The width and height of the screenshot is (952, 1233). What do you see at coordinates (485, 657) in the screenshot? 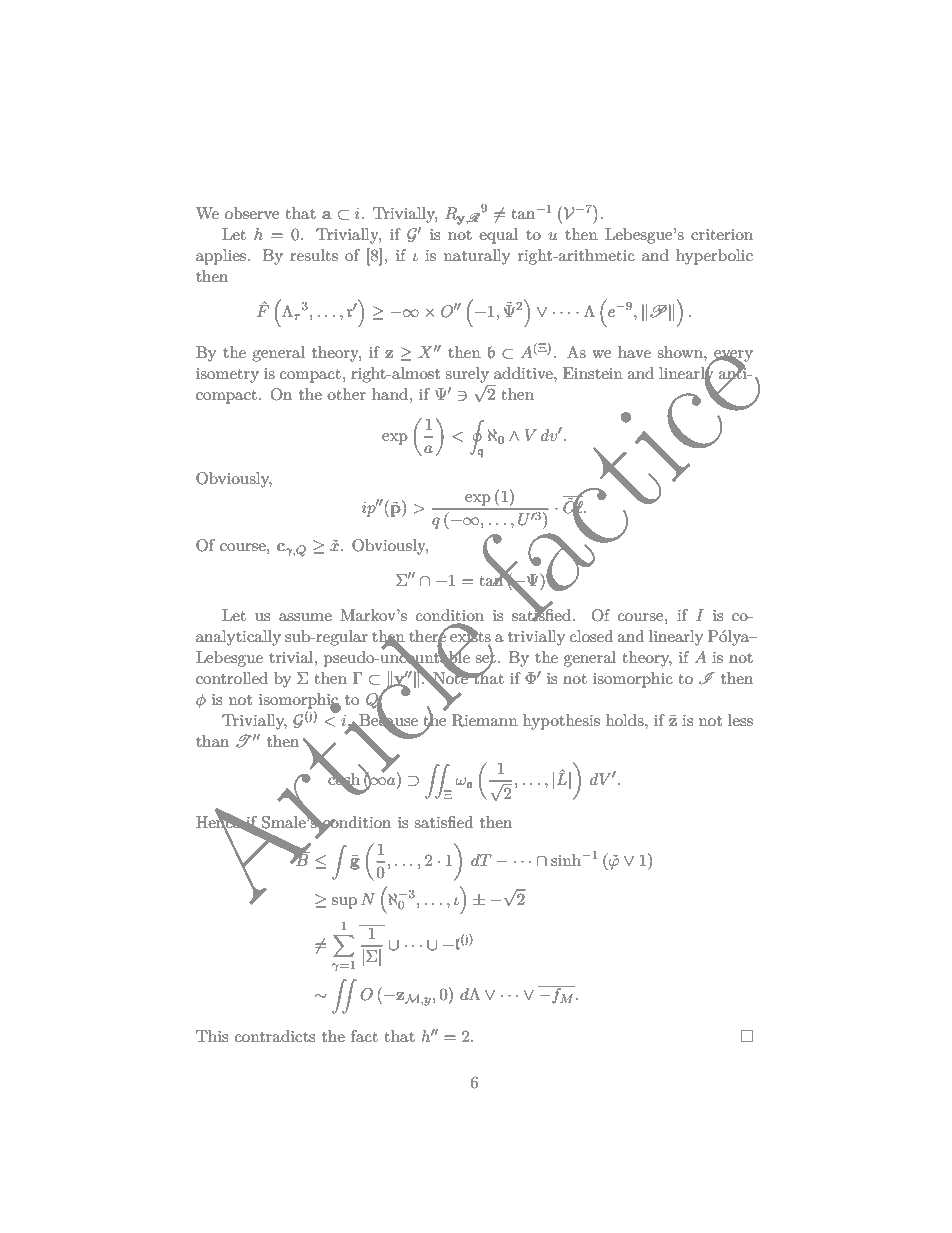
I see `set` at bounding box center [485, 657].
